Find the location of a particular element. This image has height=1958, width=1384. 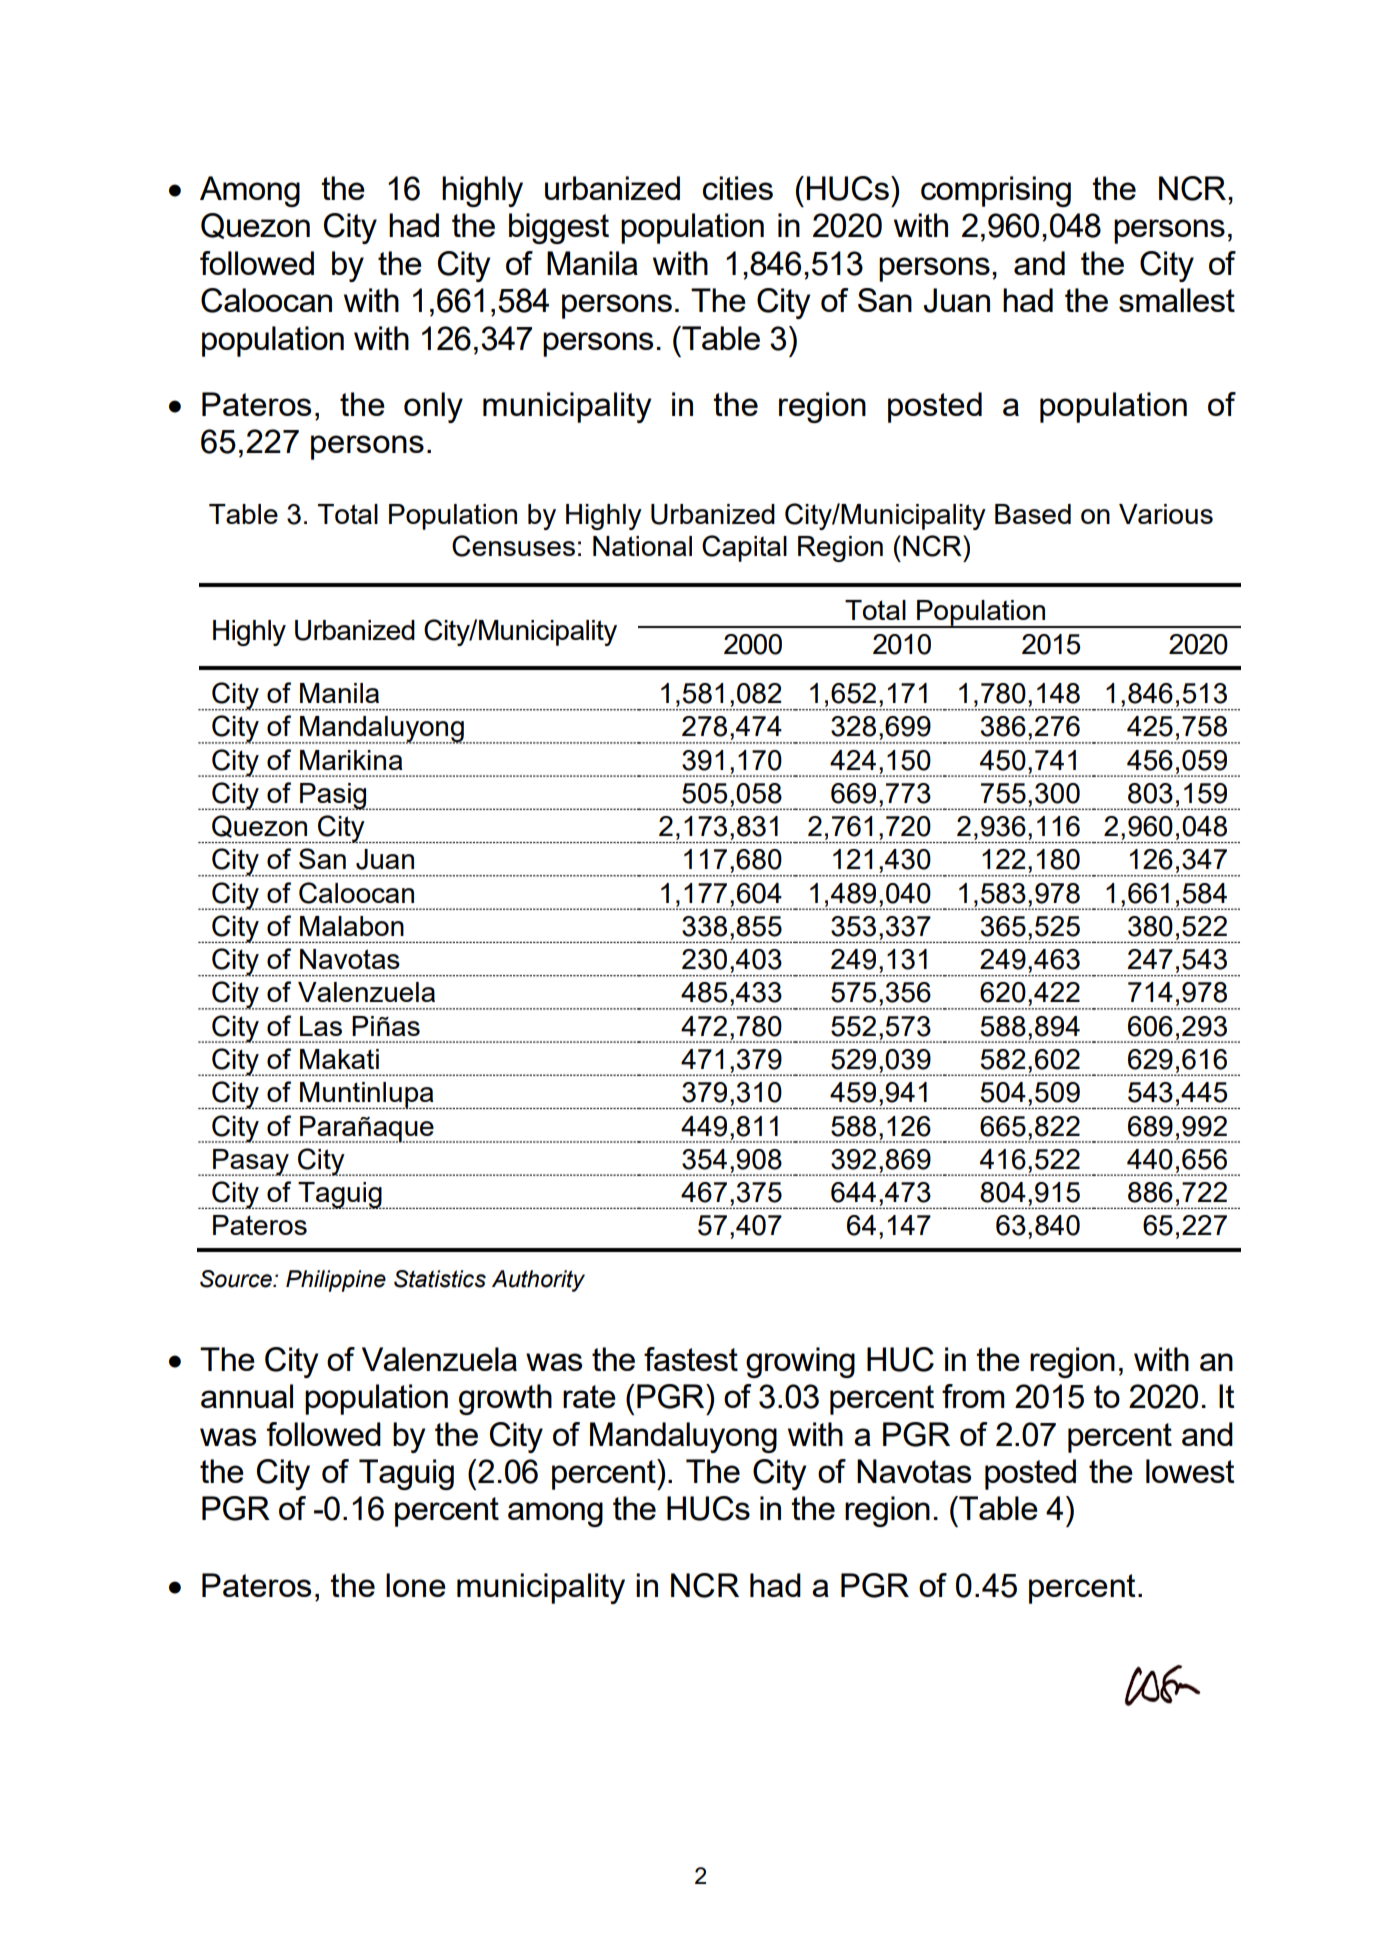

Censuses is located at coordinates (513, 546).
